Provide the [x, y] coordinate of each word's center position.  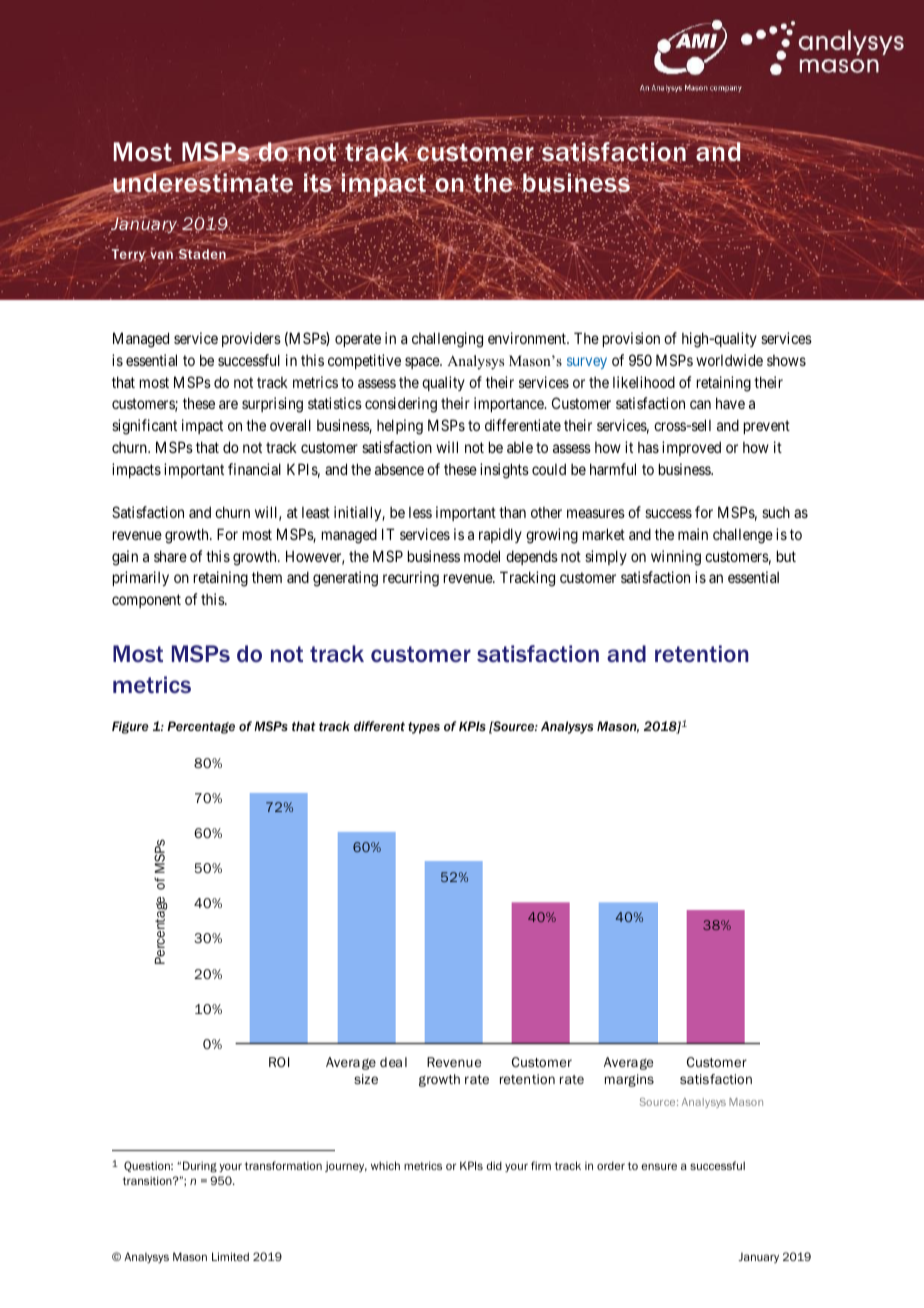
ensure [659, 1166]
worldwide [729, 360]
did [494, 1165]
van [161, 256]
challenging [447, 340]
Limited [230, 1256]
